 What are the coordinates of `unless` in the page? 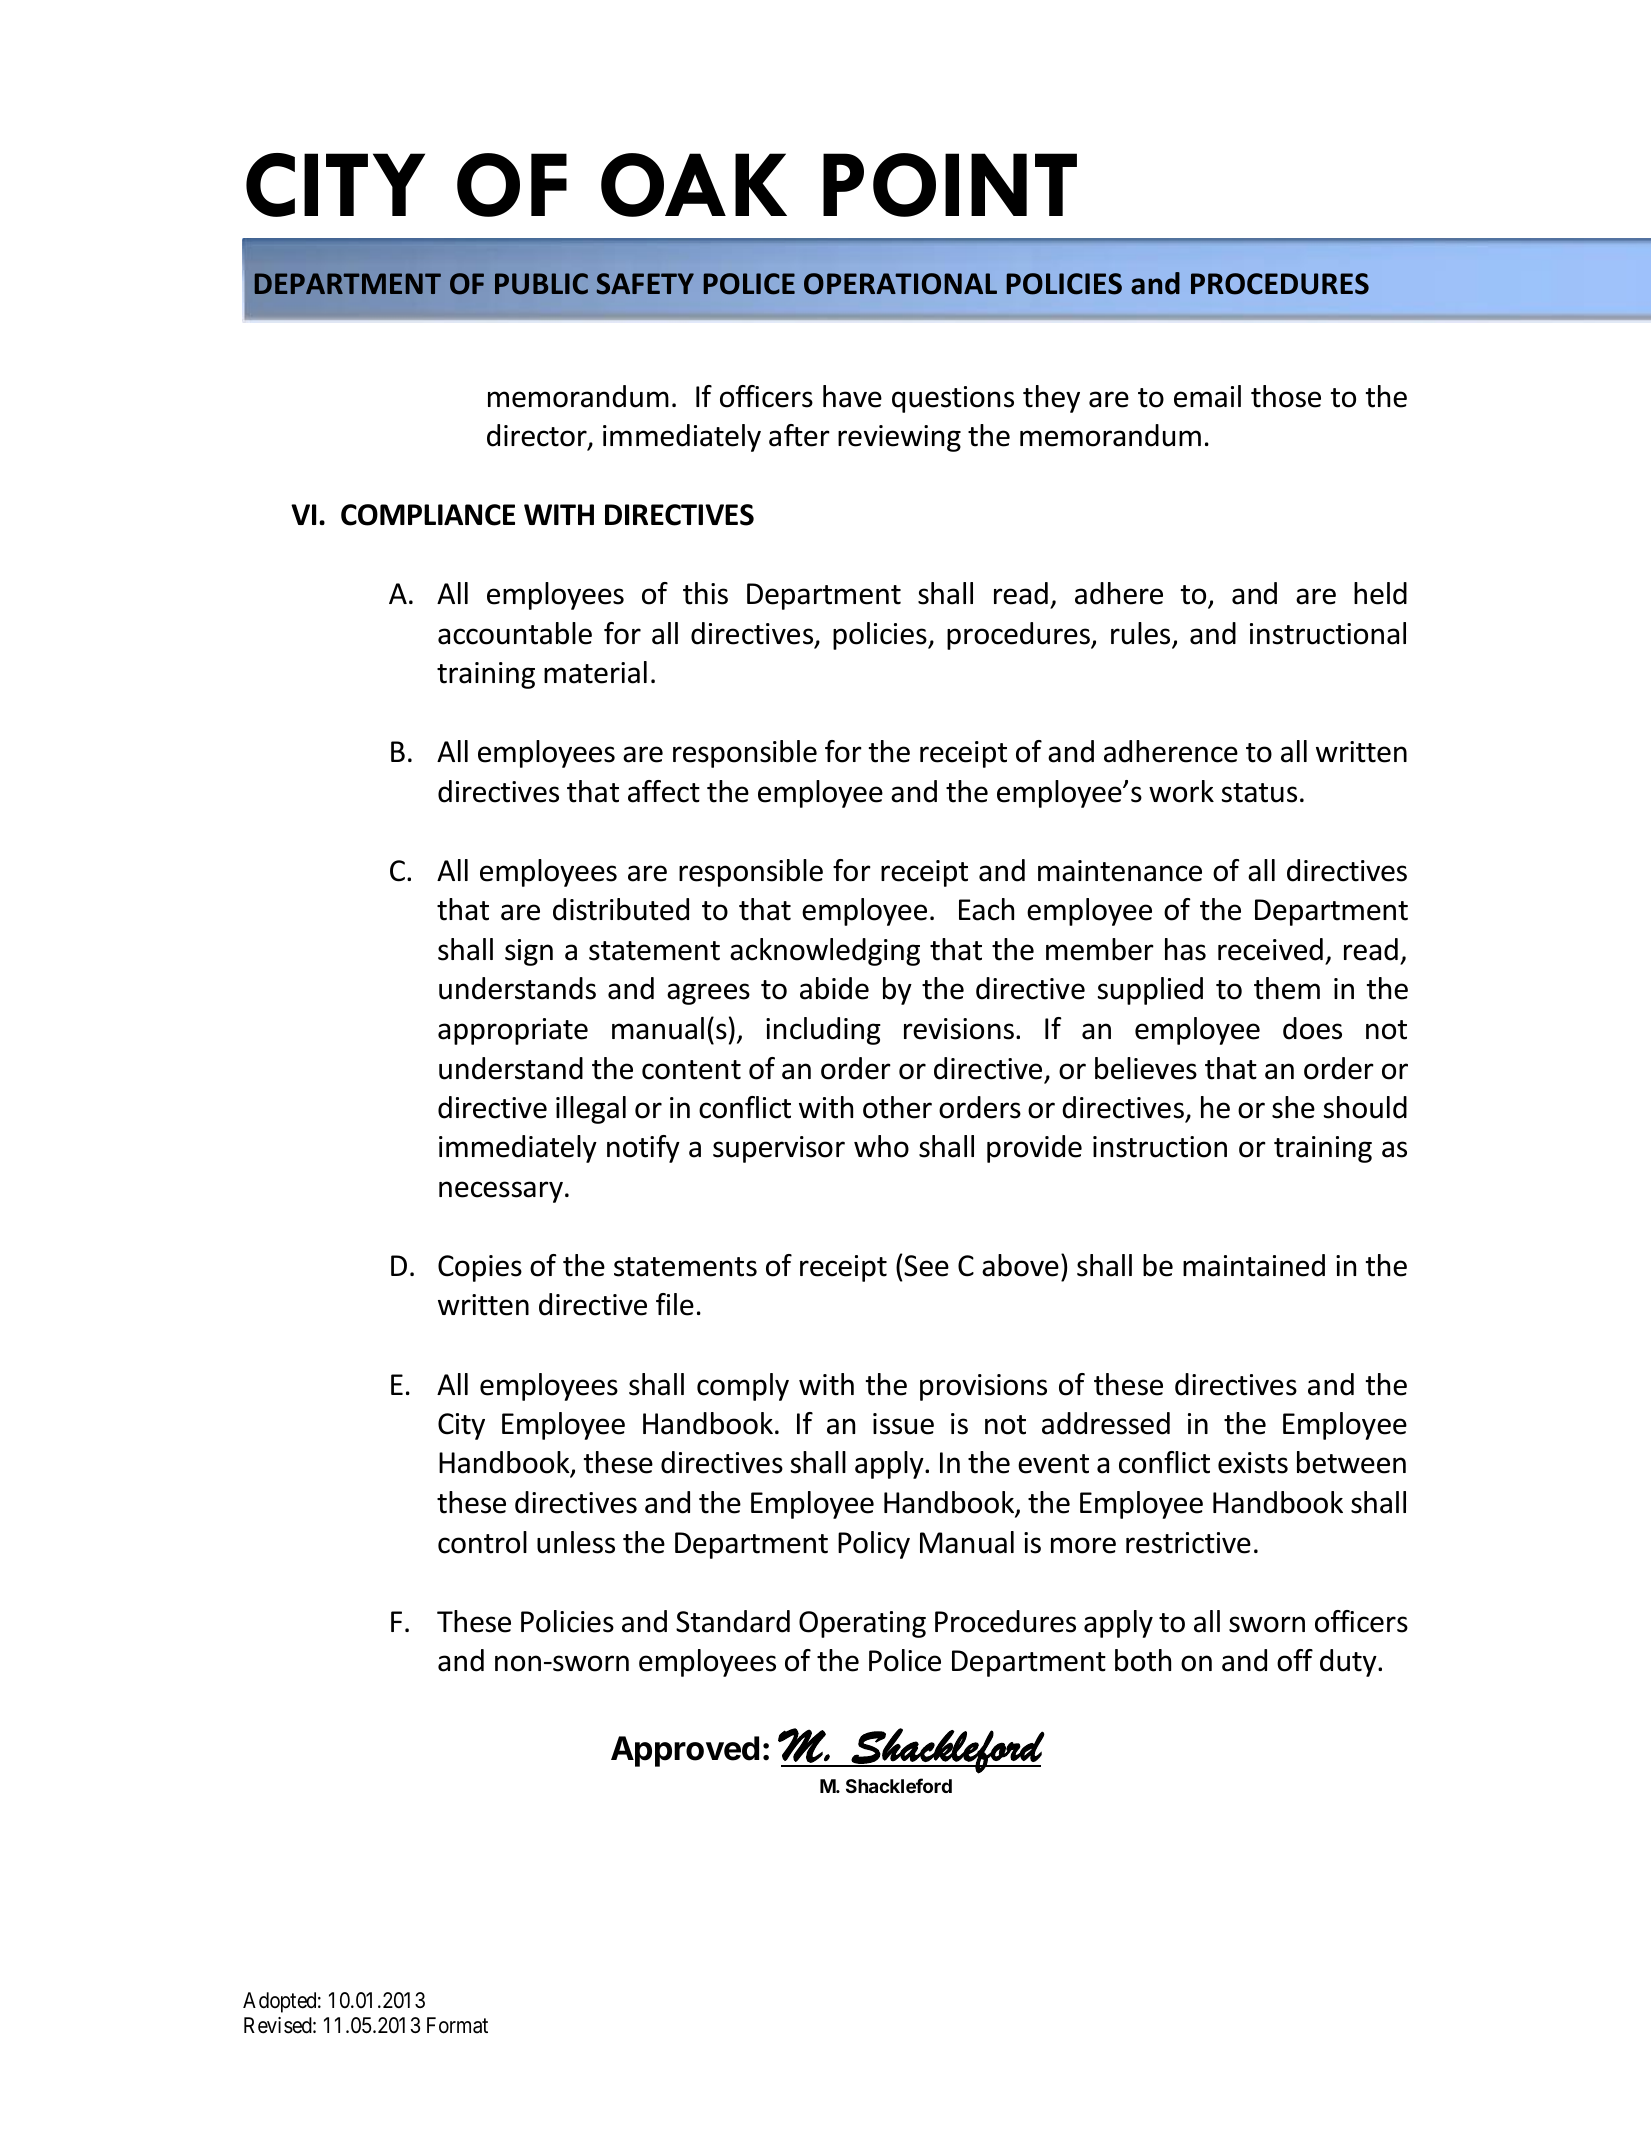 It's located at (576, 1542).
